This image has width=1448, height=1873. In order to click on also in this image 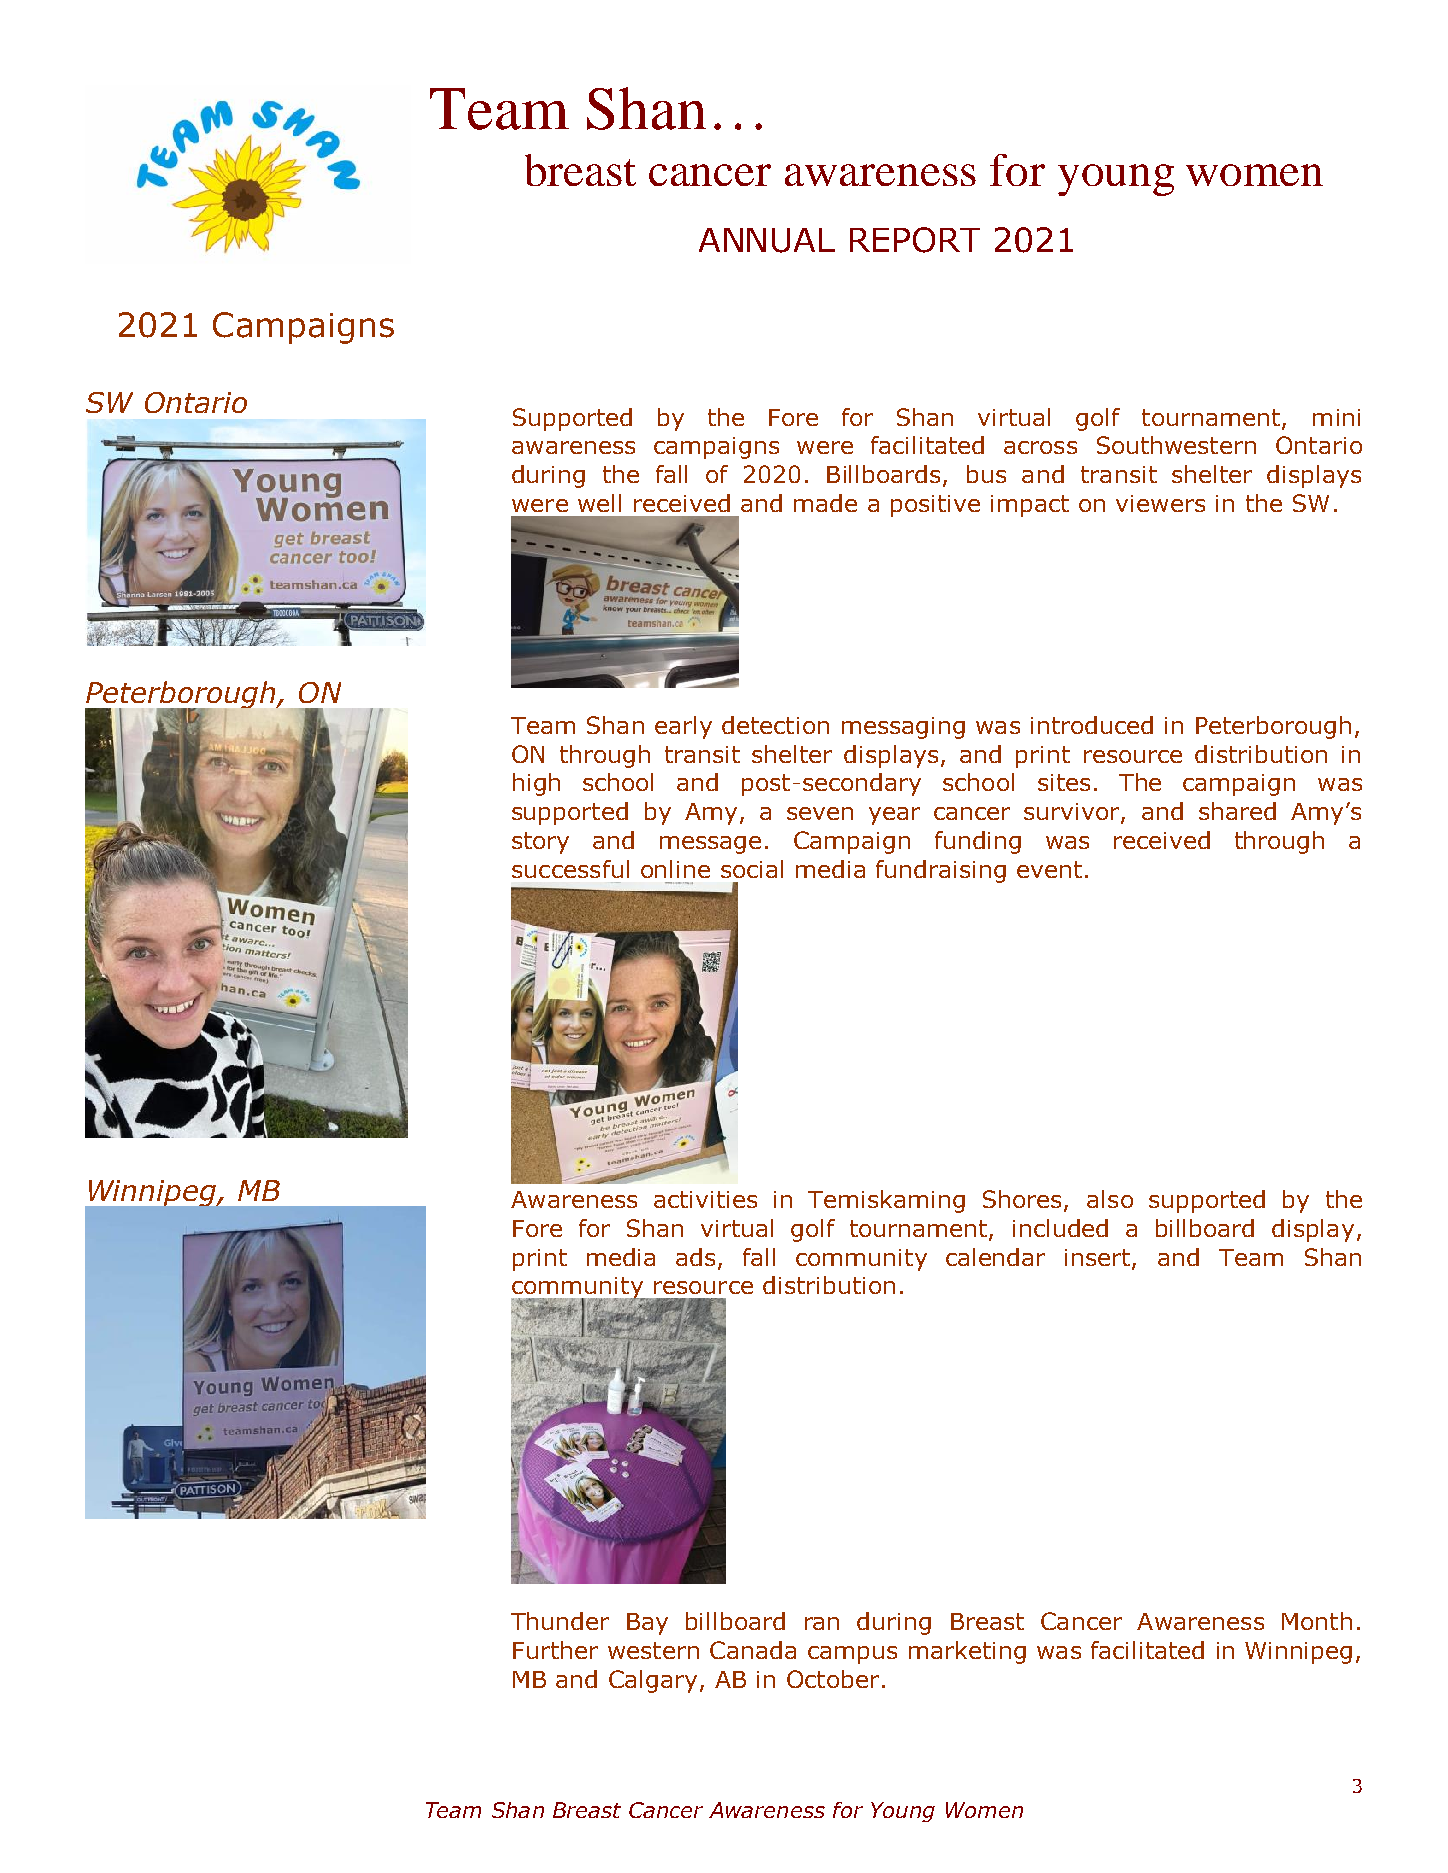, I will do `click(1110, 1199)`.
